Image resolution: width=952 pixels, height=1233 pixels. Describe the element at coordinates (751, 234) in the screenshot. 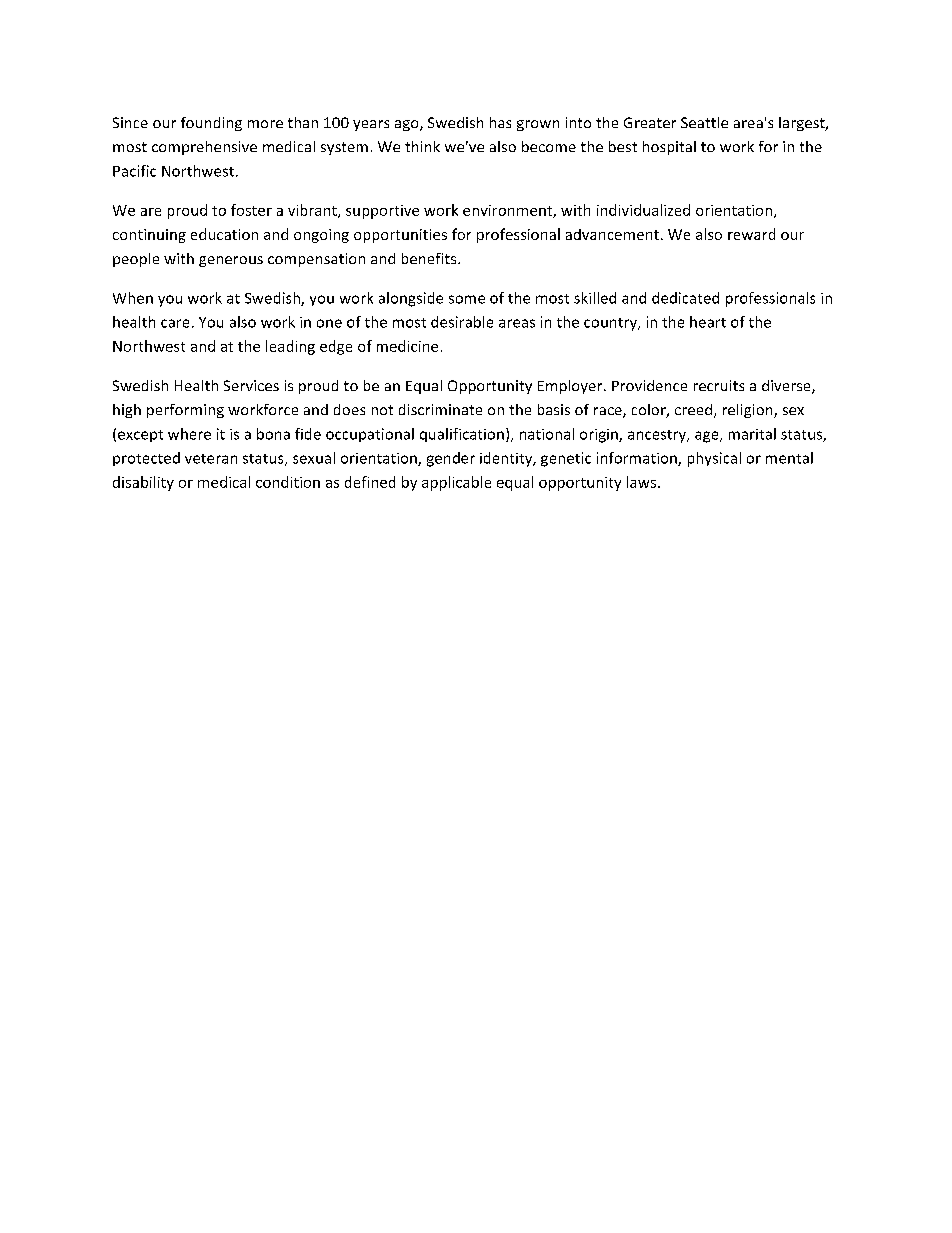

I see `reward` at that location.
